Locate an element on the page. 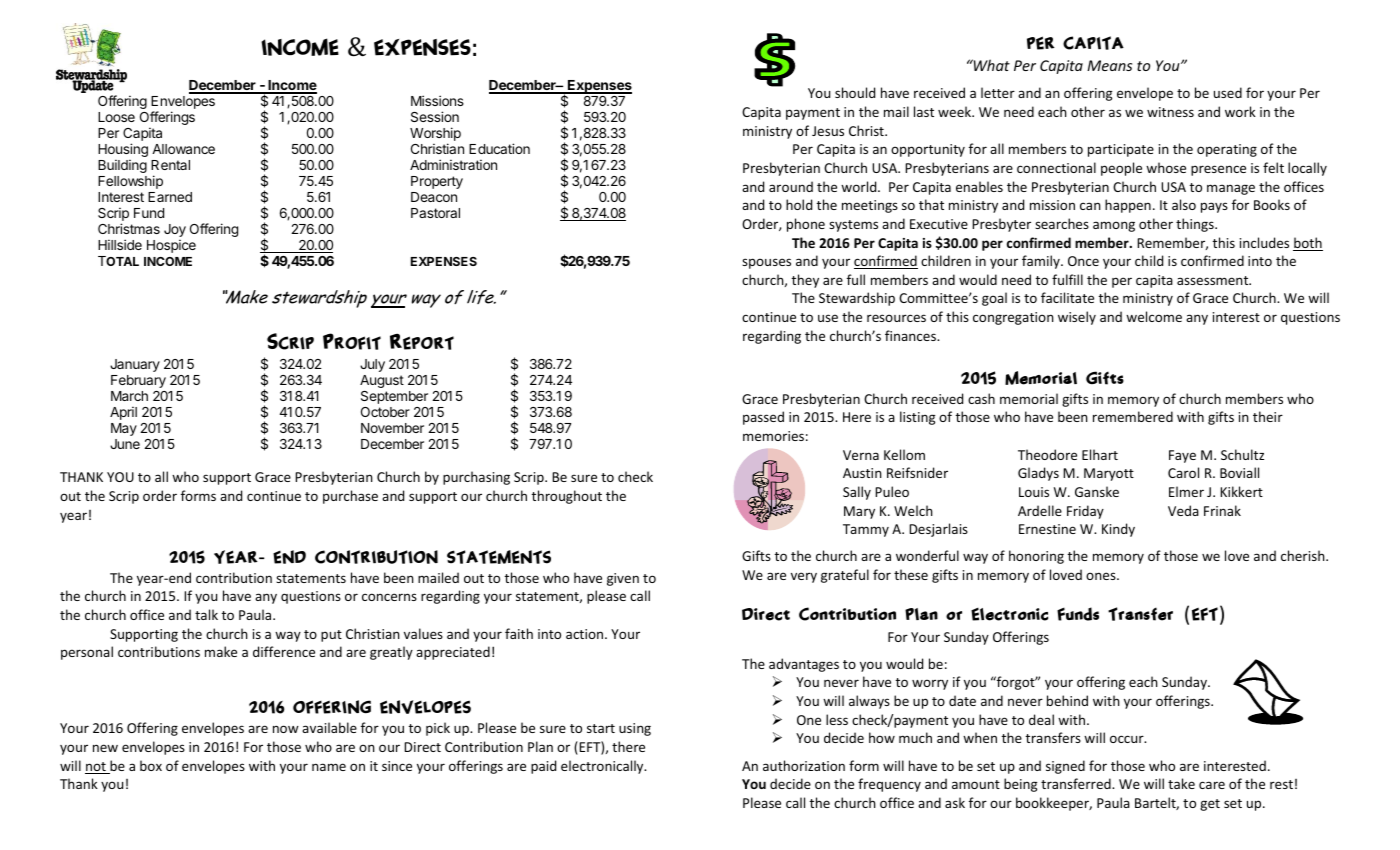  box is located at coordinates (151, 765).
